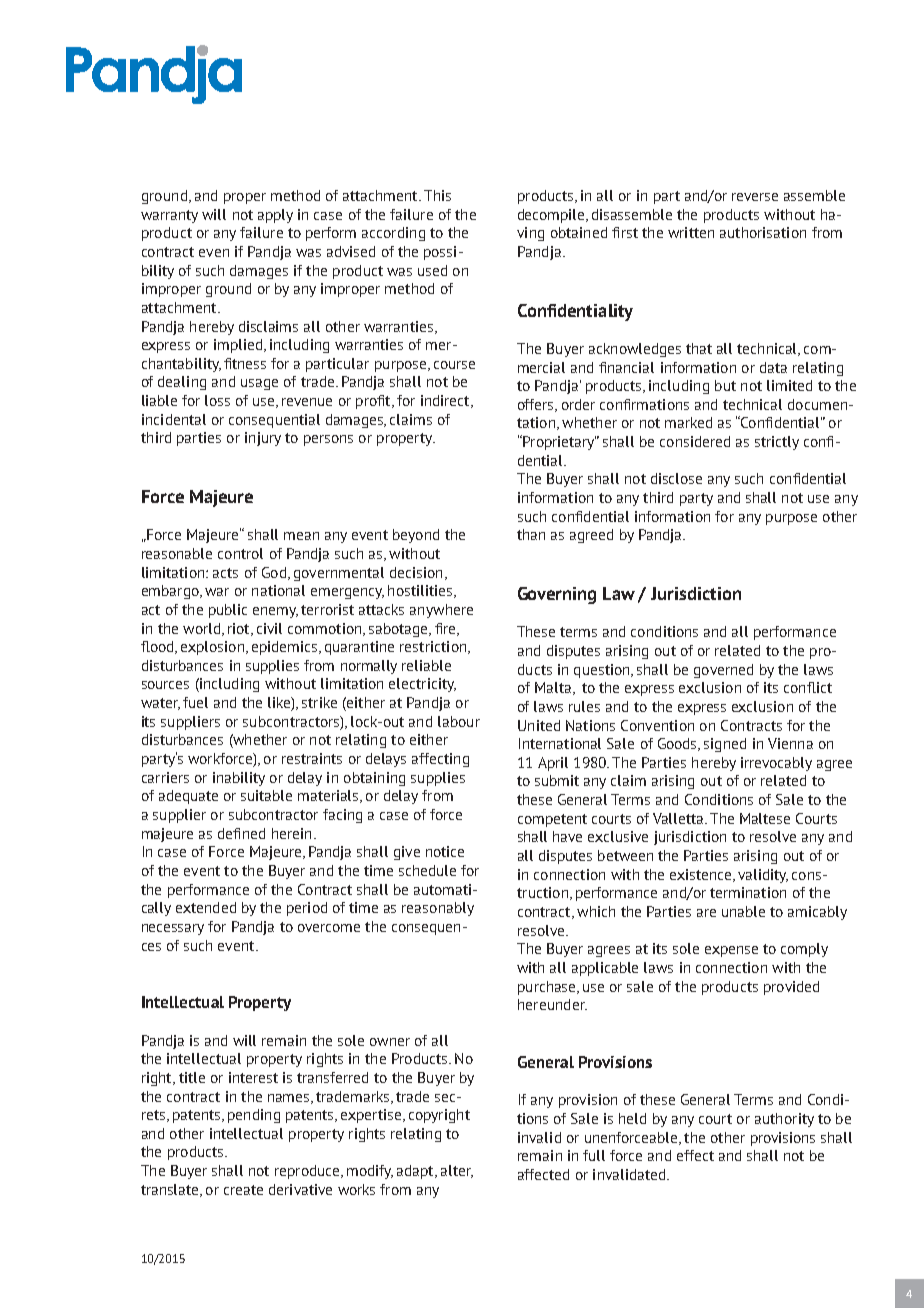  I want to click on suitable, so click(266, 795).
